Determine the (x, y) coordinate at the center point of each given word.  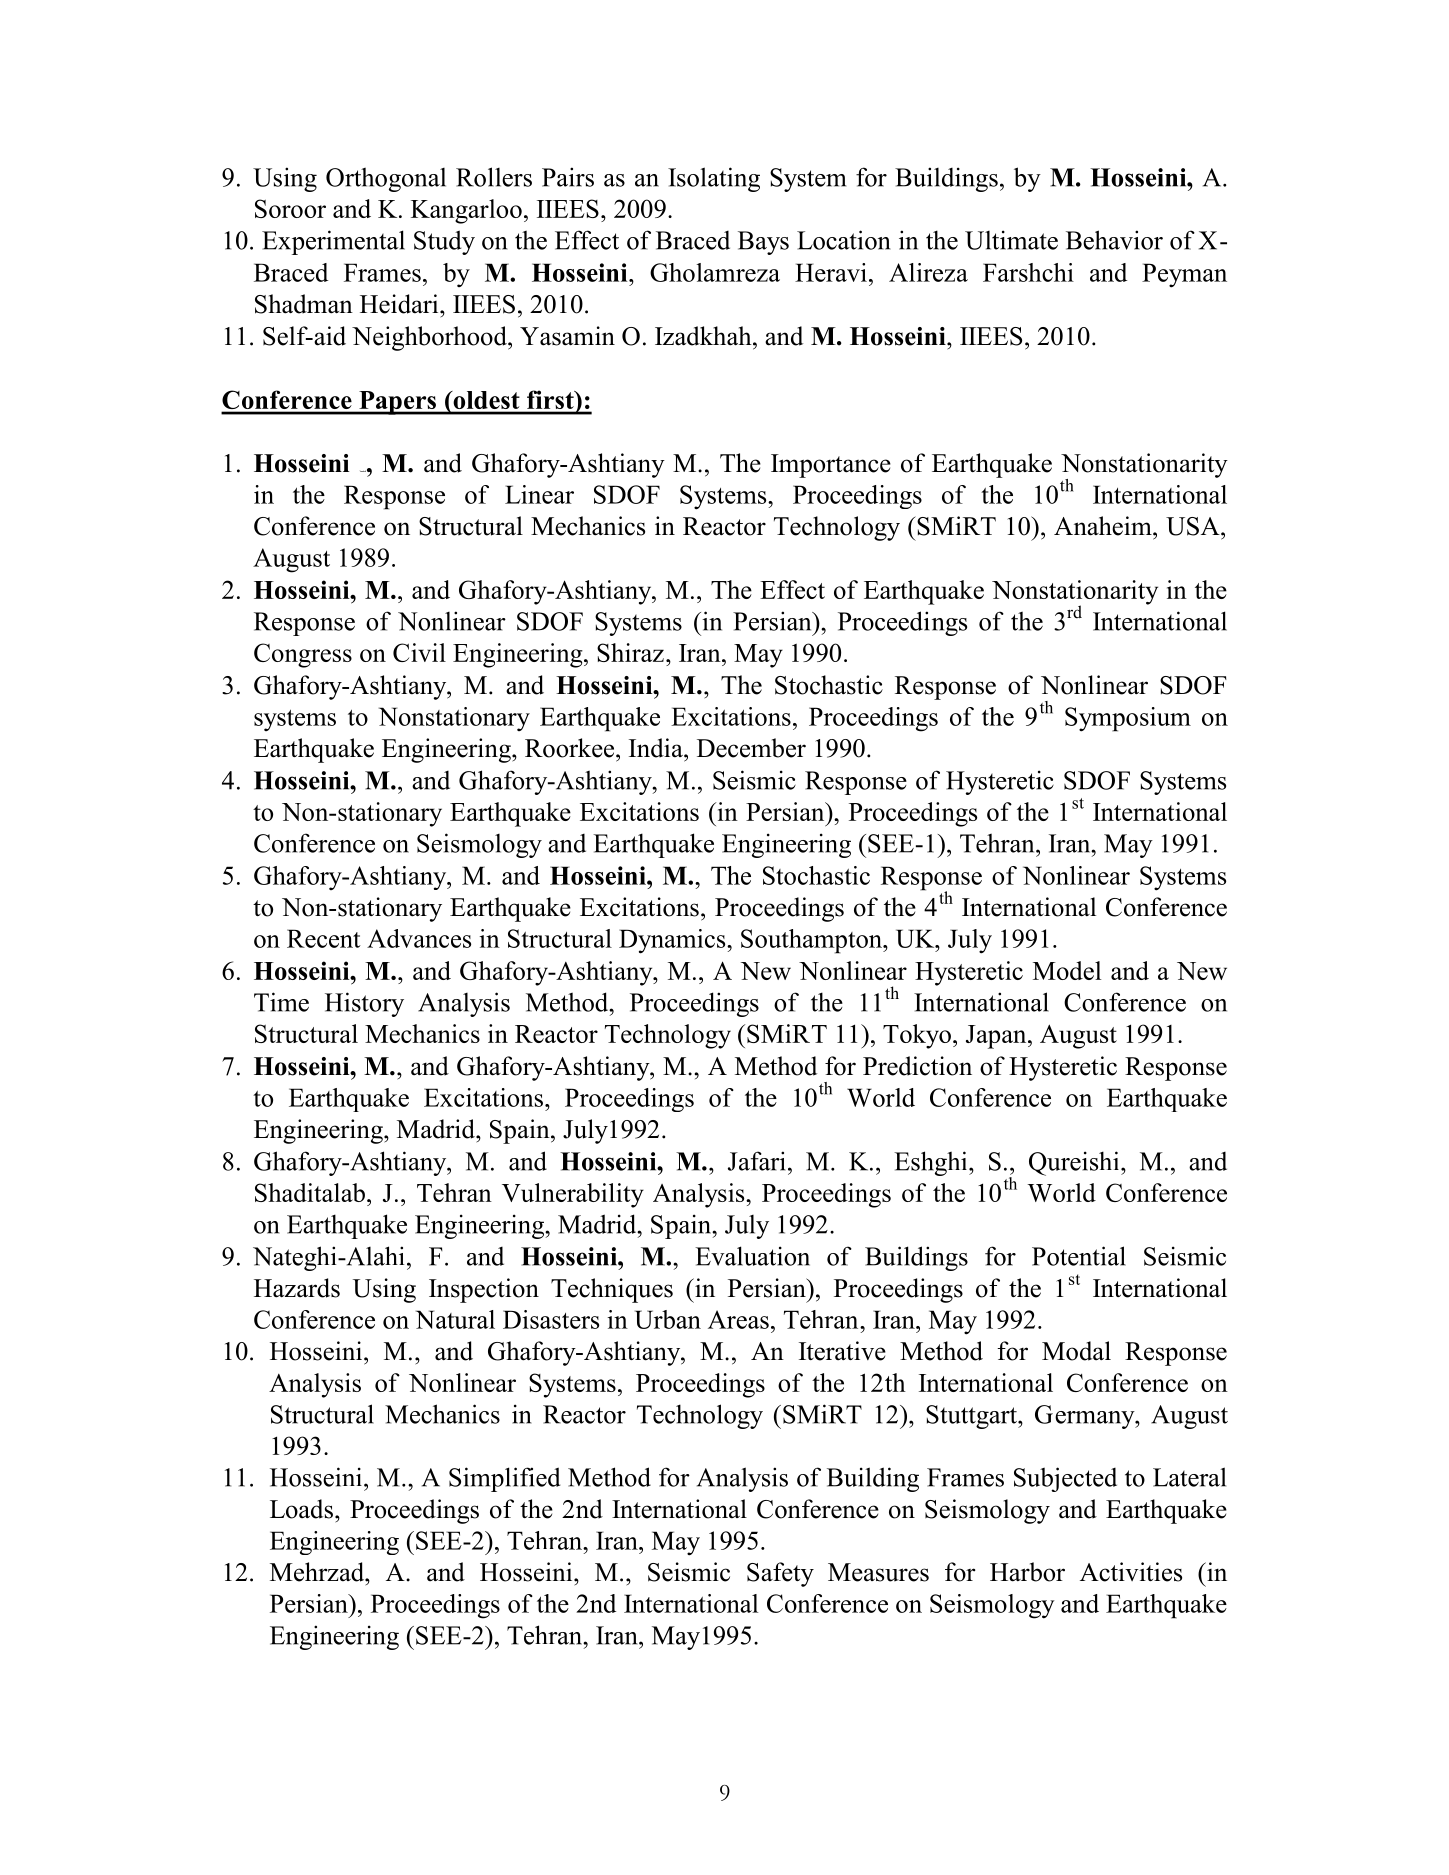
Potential (1079, 1256)
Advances (419, 938)
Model (1067, 970)
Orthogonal (386, 179)
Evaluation (752, 1256)
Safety (780, 1574)
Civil (419, 652)
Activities (1131, 1572)
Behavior (1114, 240)
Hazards (297, 1288)
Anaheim (1104, 526)
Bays (763, 243)
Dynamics (673, 941)
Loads (301, 1509)
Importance (831, 466)
